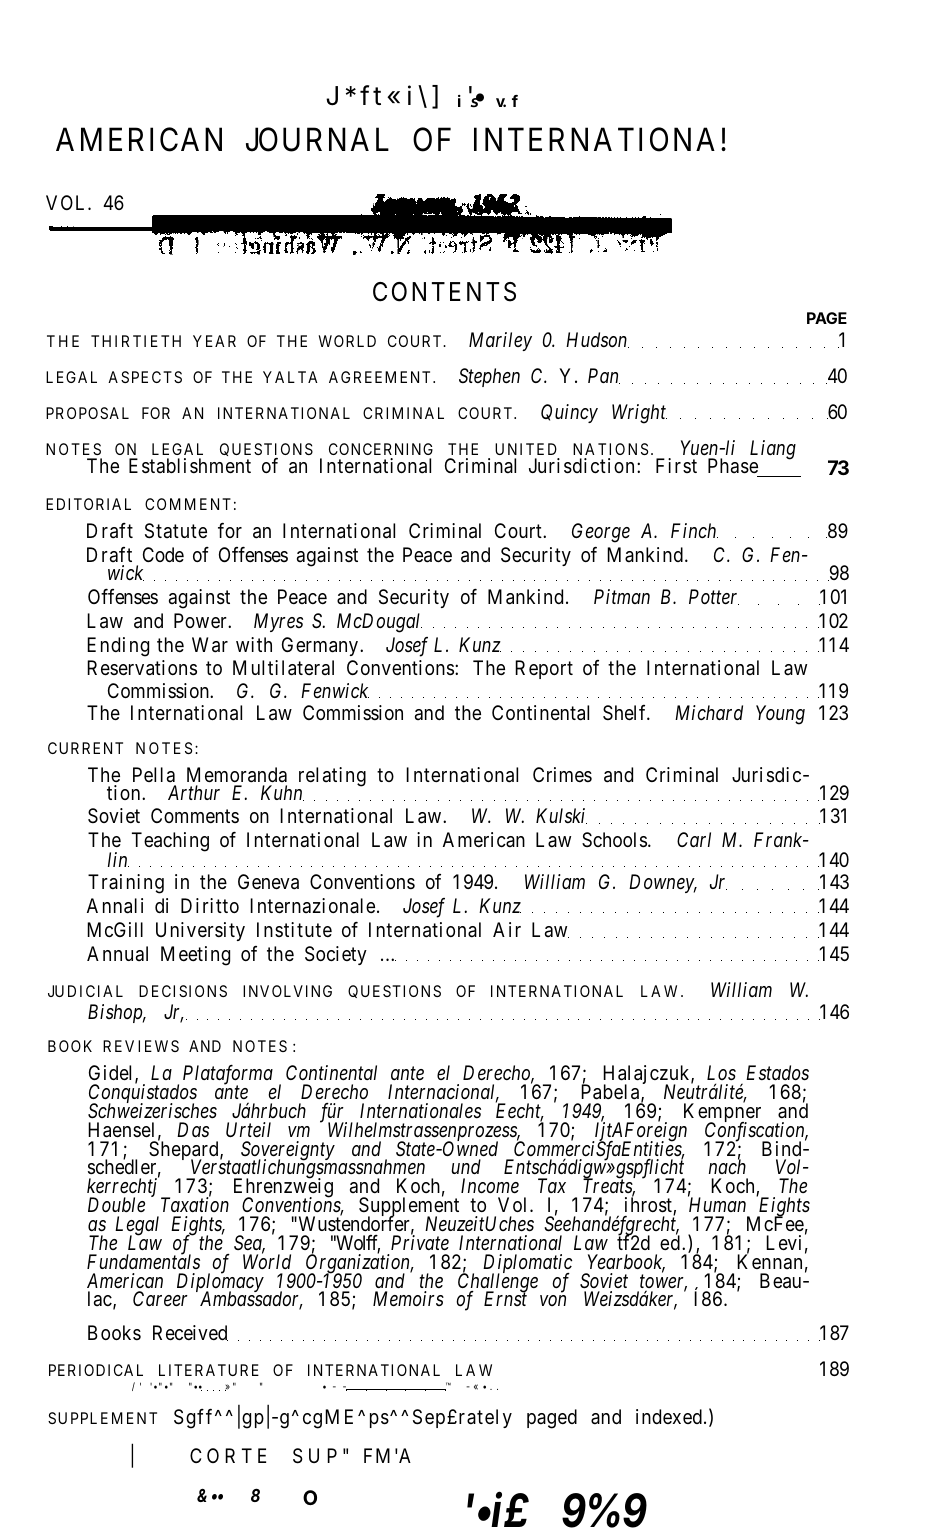 The height and width of the screenshot is (1528, 937). I want to click on Air, so click(507, 929).
